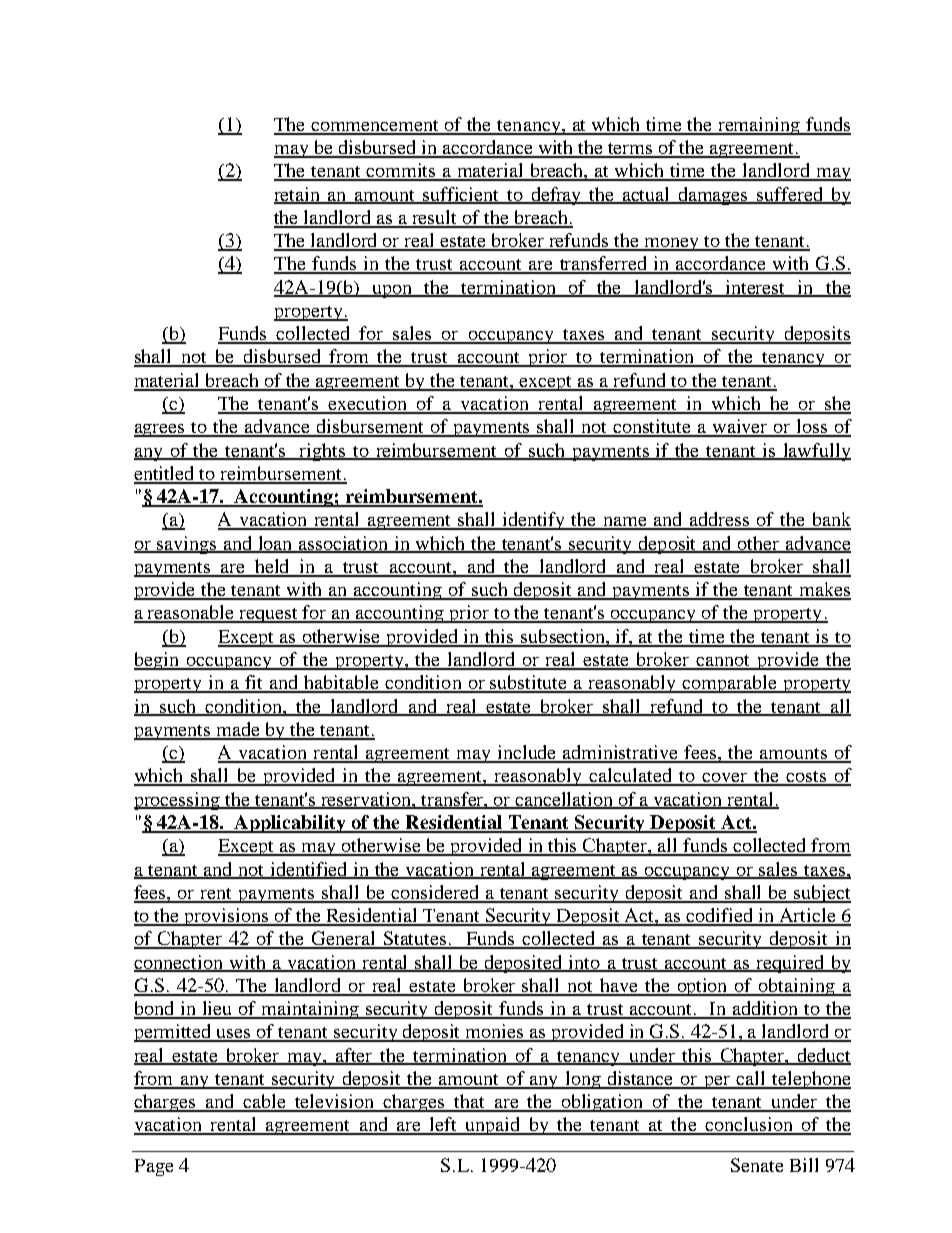  What do you see at coordinates (529, 683) in the page?
I see `substitute` at bounding box center [529, 683].
